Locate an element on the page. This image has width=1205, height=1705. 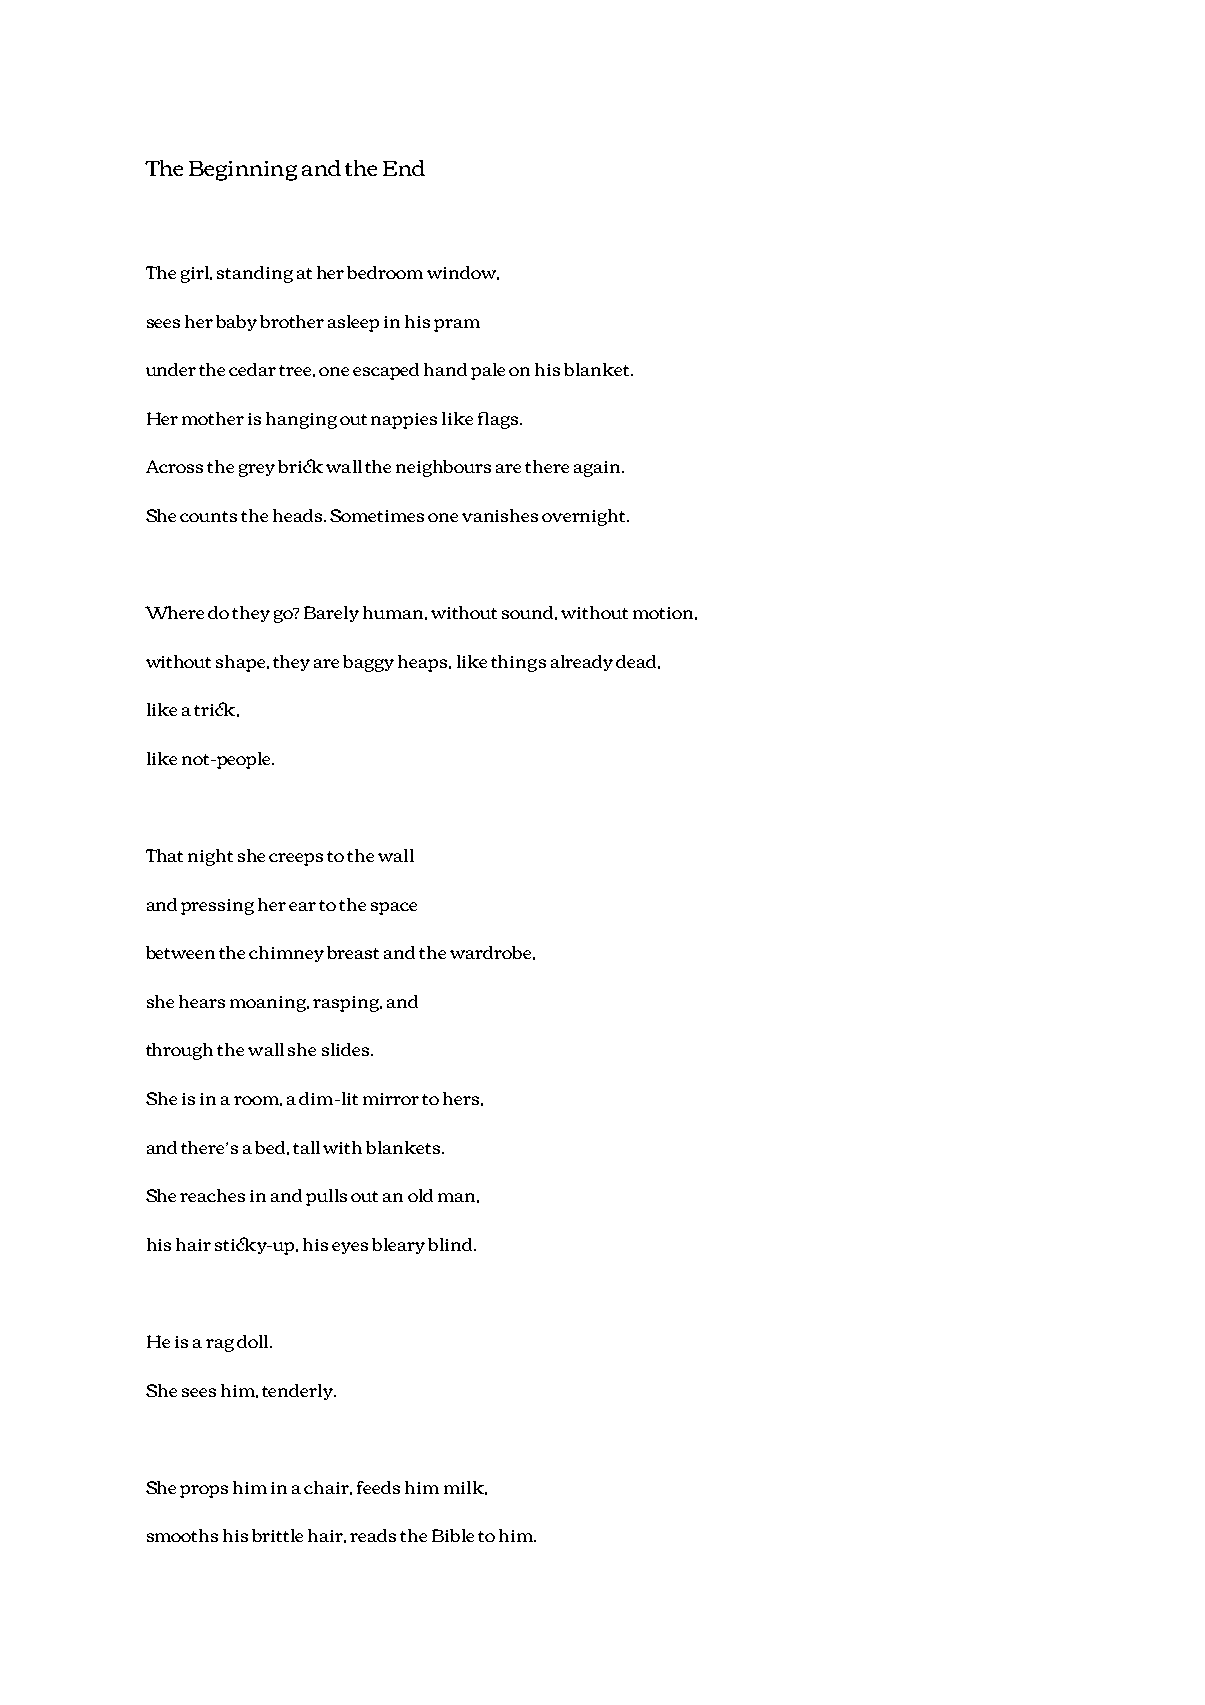
feeds is located at coordinates (378, 1487).
